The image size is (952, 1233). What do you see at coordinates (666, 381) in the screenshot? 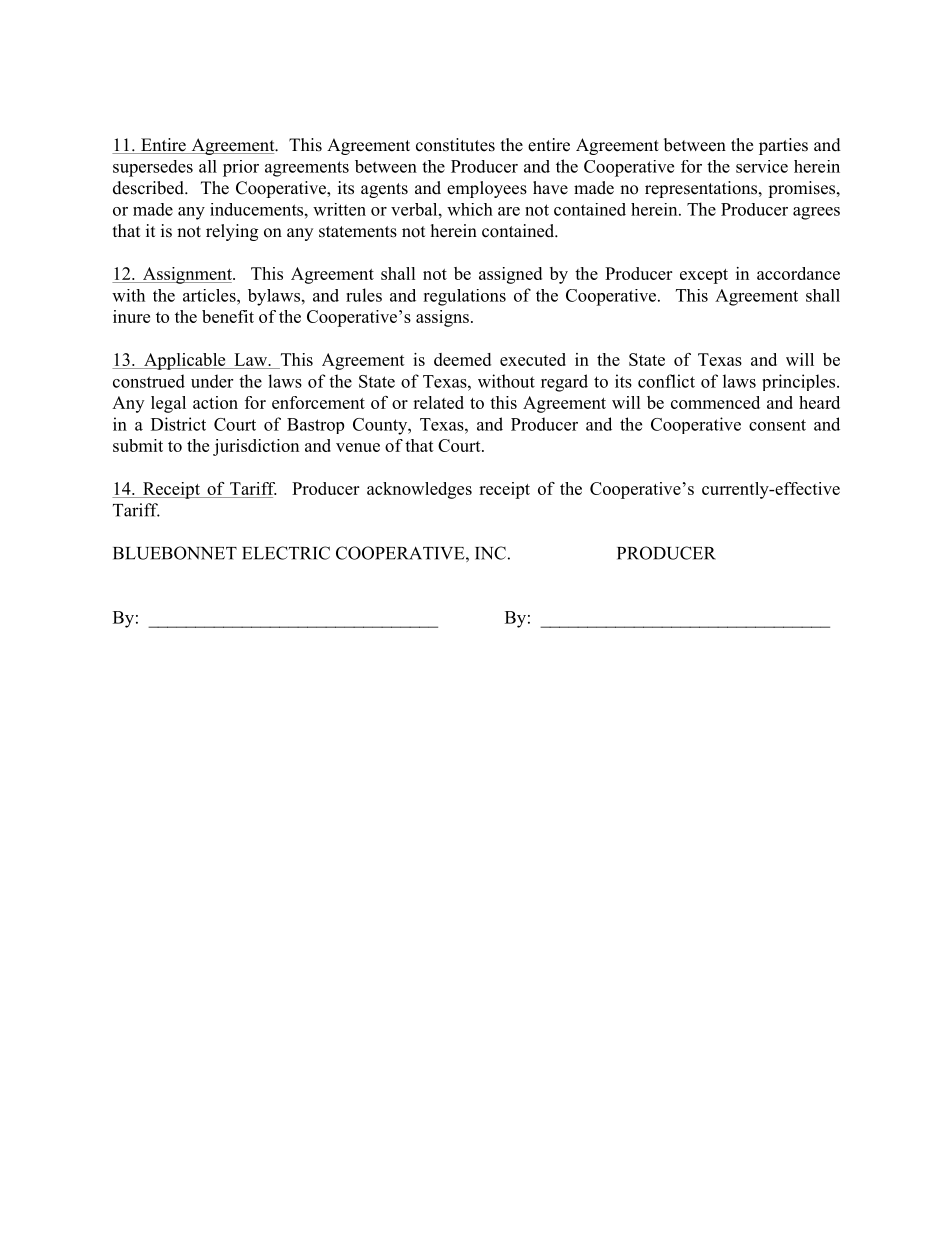
I see `conflict` at bounding box center [666, 381].
